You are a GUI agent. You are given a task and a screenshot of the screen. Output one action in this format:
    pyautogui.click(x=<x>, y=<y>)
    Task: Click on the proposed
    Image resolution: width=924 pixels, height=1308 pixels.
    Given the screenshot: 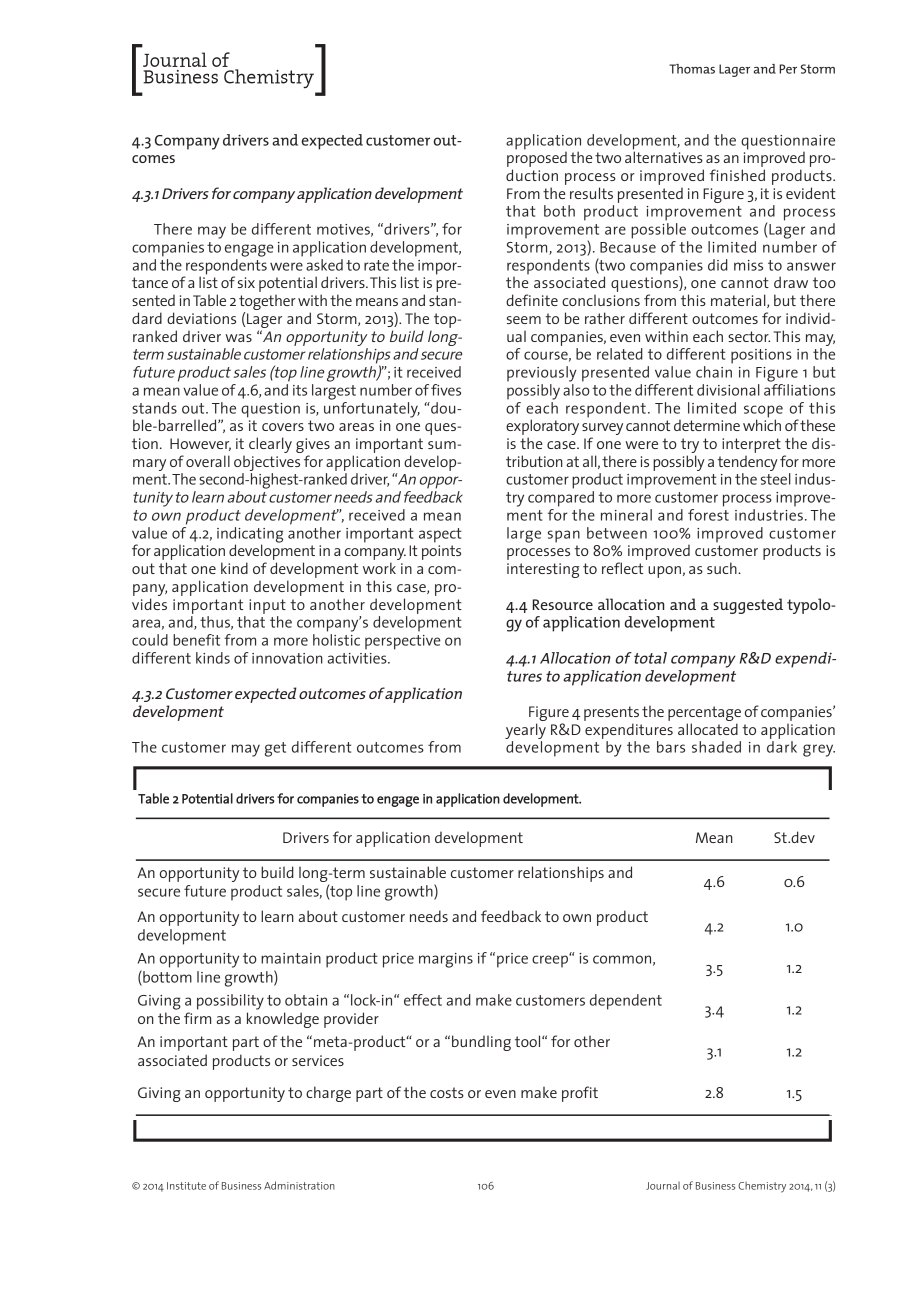 What is the action you would take?
    pyautogui.click(x=537, y=158)
